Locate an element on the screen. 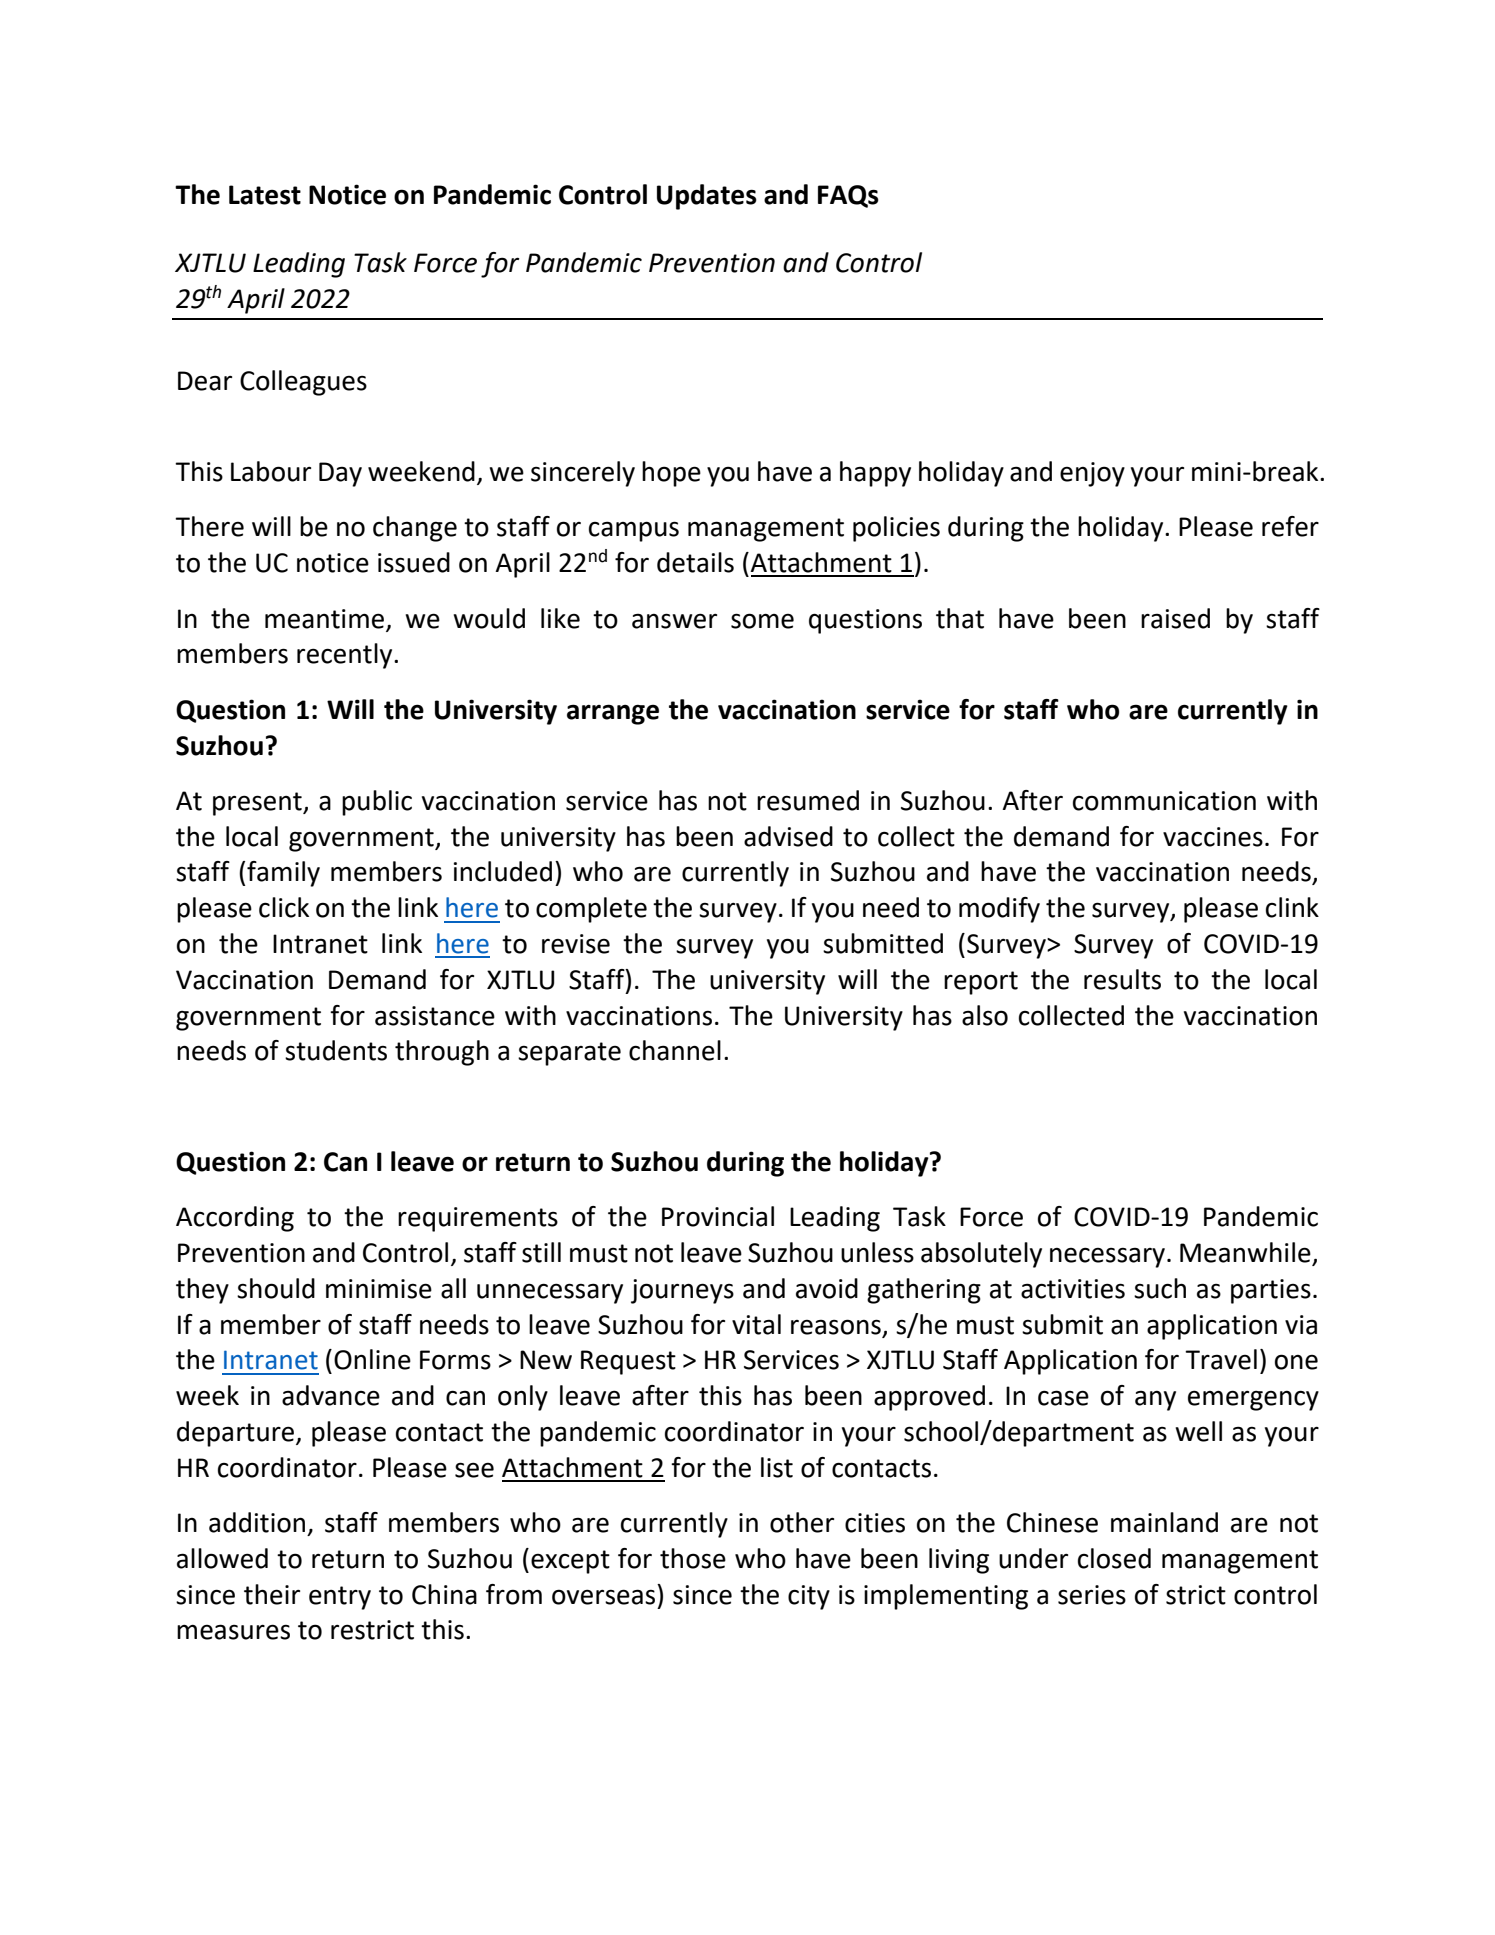 The width and height of the screenshot is (1495, 1935). entry is located at coordinates (340, 1598).
